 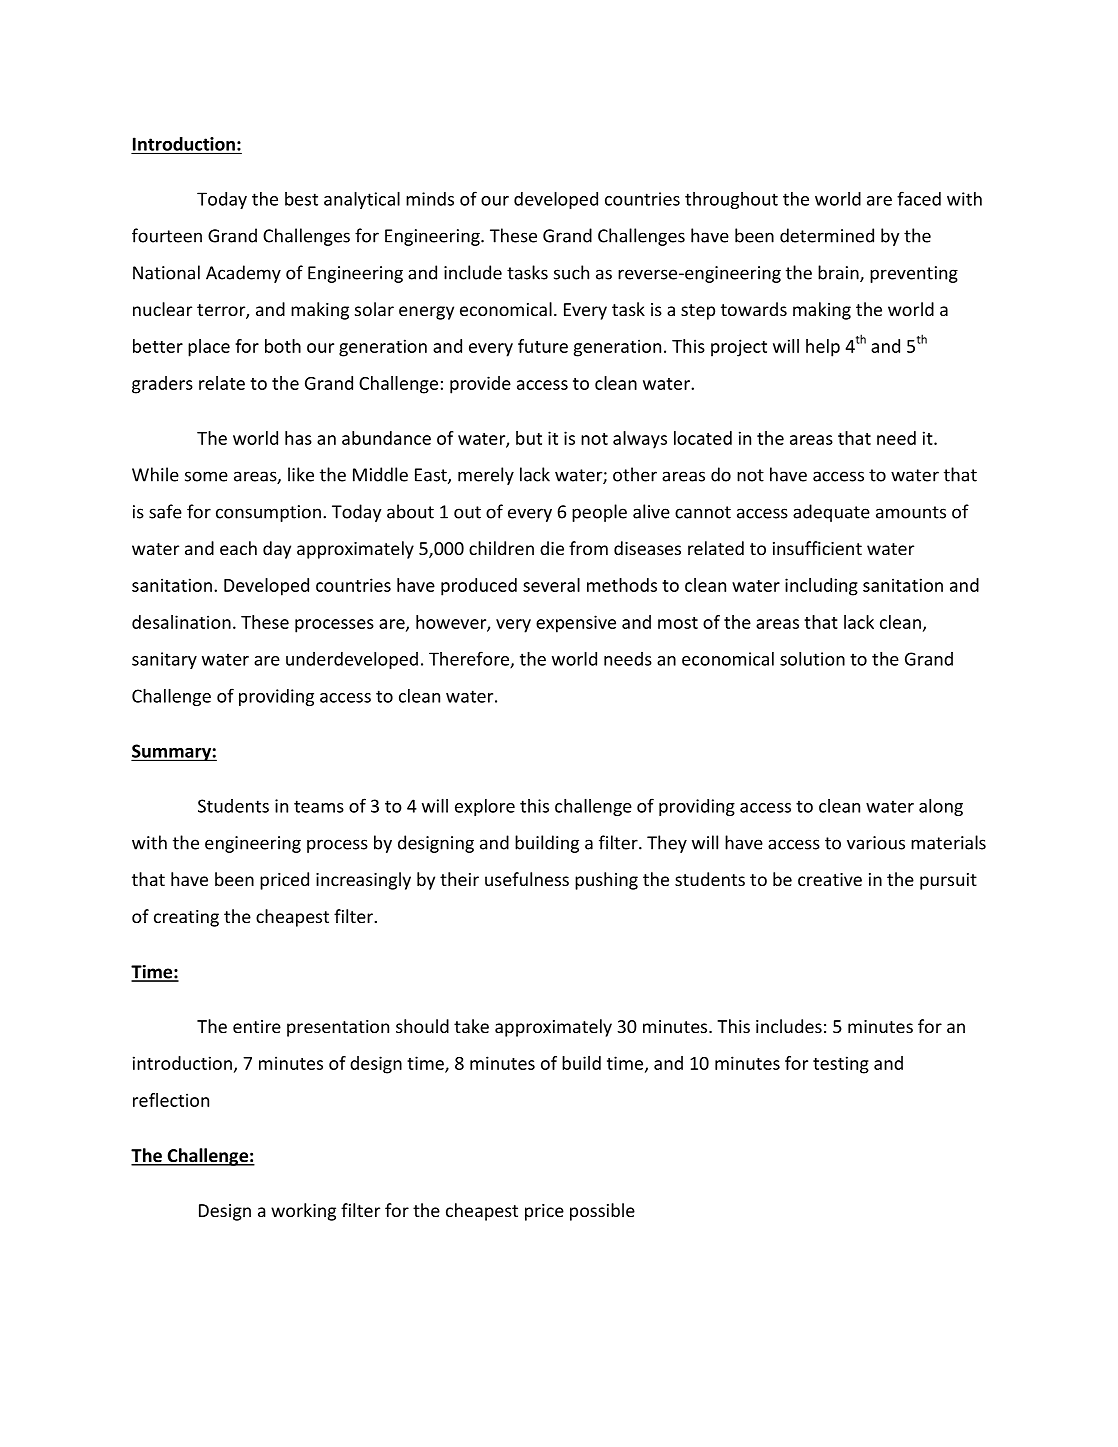 I want to click on each, so click(x=238, y=548).
